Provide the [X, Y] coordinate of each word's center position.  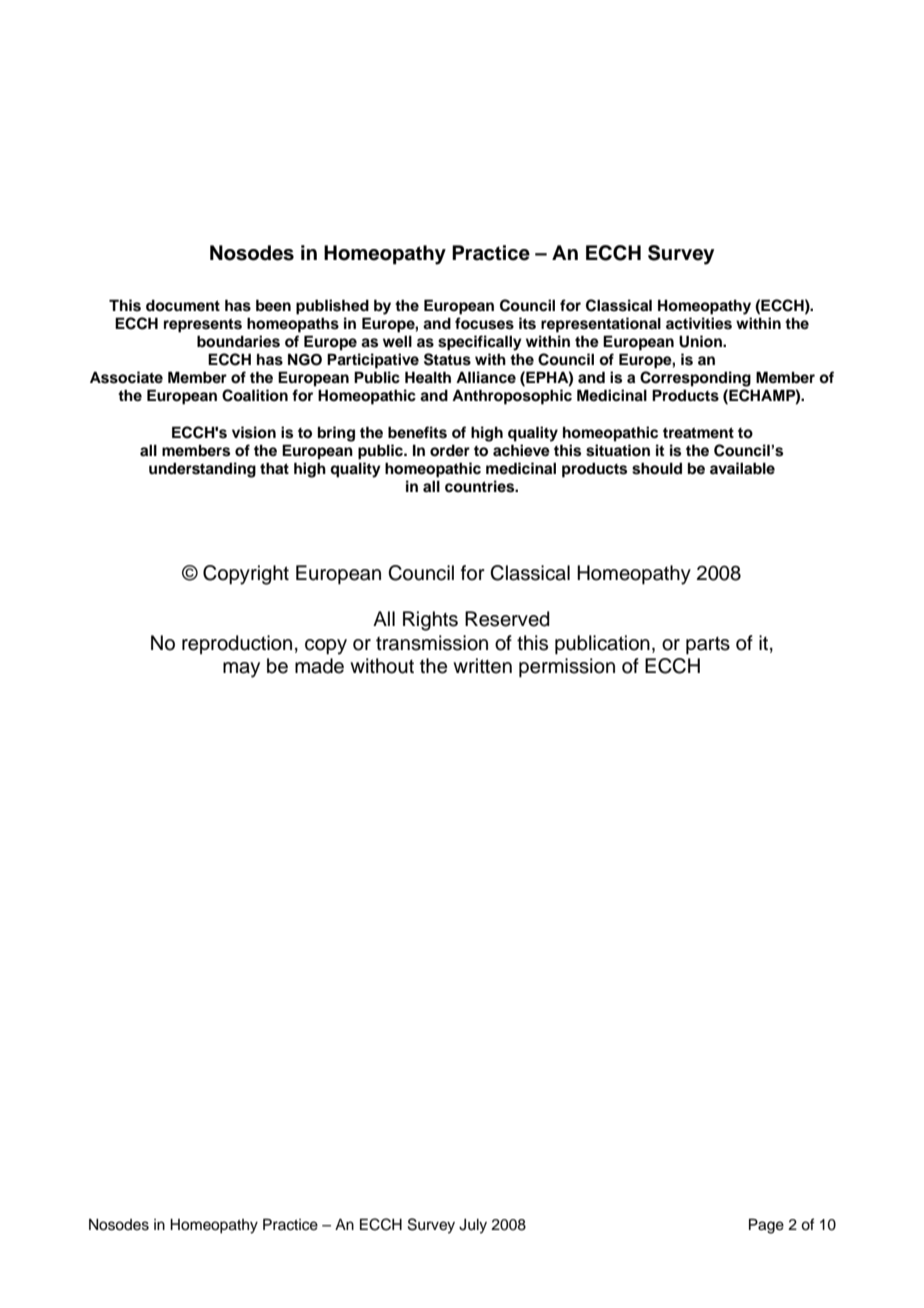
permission [567, 668]
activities [699, 323]
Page [766, 1226]
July [473, 1226]
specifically [480, 343]
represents [203, 326]
